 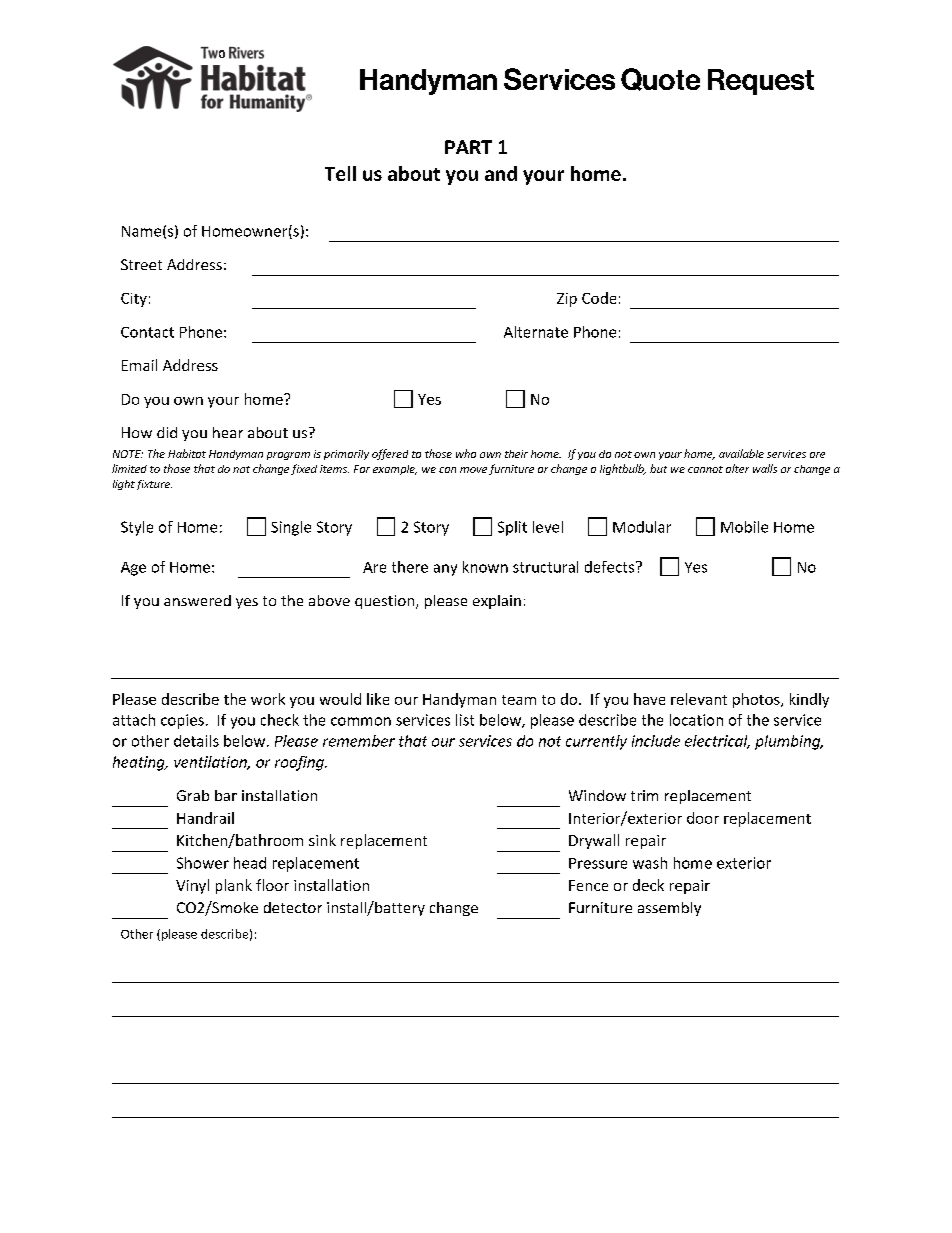 I want to click on answered, so click(x=197, y=600).
